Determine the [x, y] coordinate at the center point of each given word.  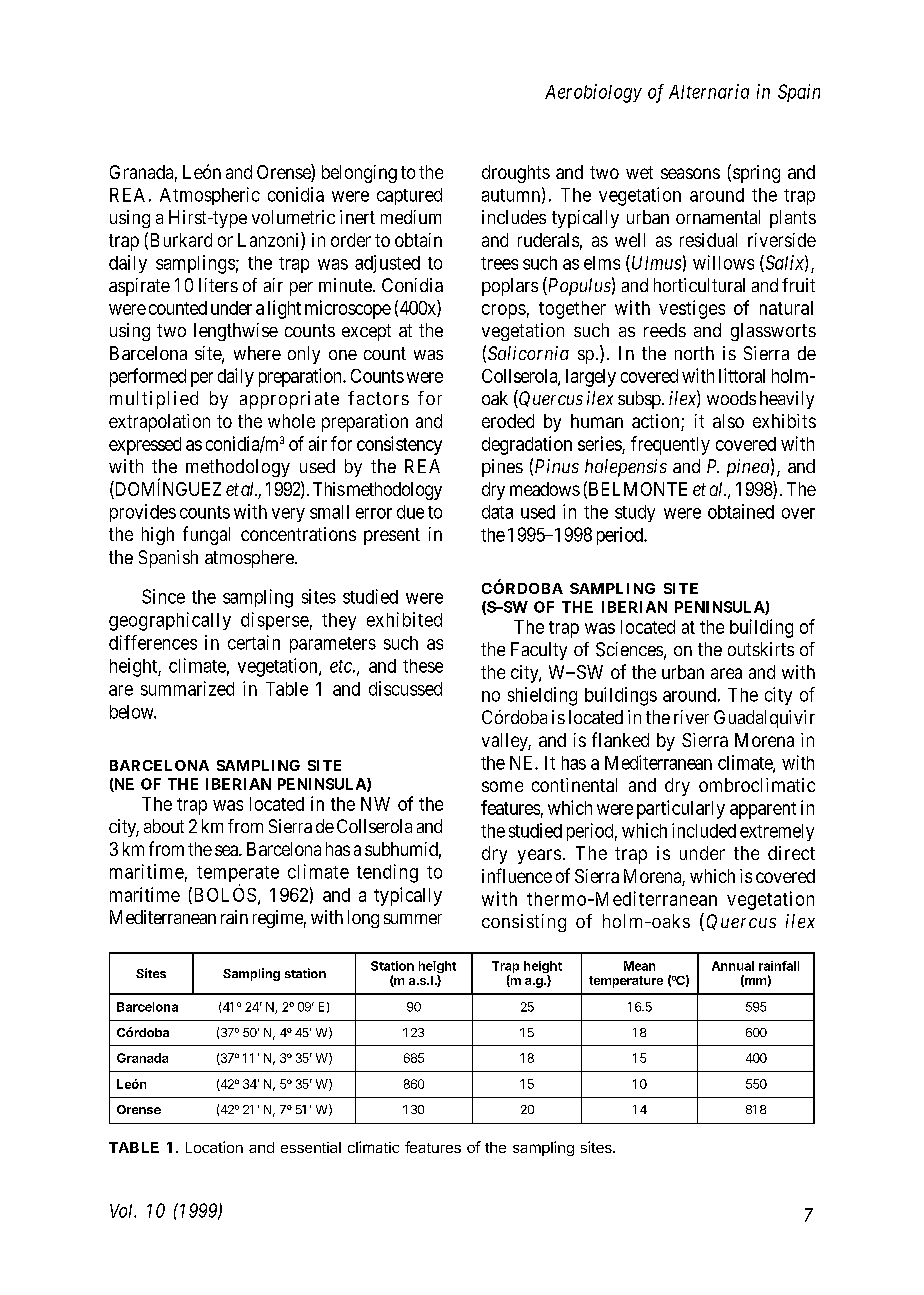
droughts [516, 174]
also [728, 421]
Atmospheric [210, 196]
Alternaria [709, 91]
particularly [681, 809]
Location [214, 1147]
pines [502, 468]
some [502, 786]
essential [311, 1147]
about [164, 826]
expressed [145, 446]
